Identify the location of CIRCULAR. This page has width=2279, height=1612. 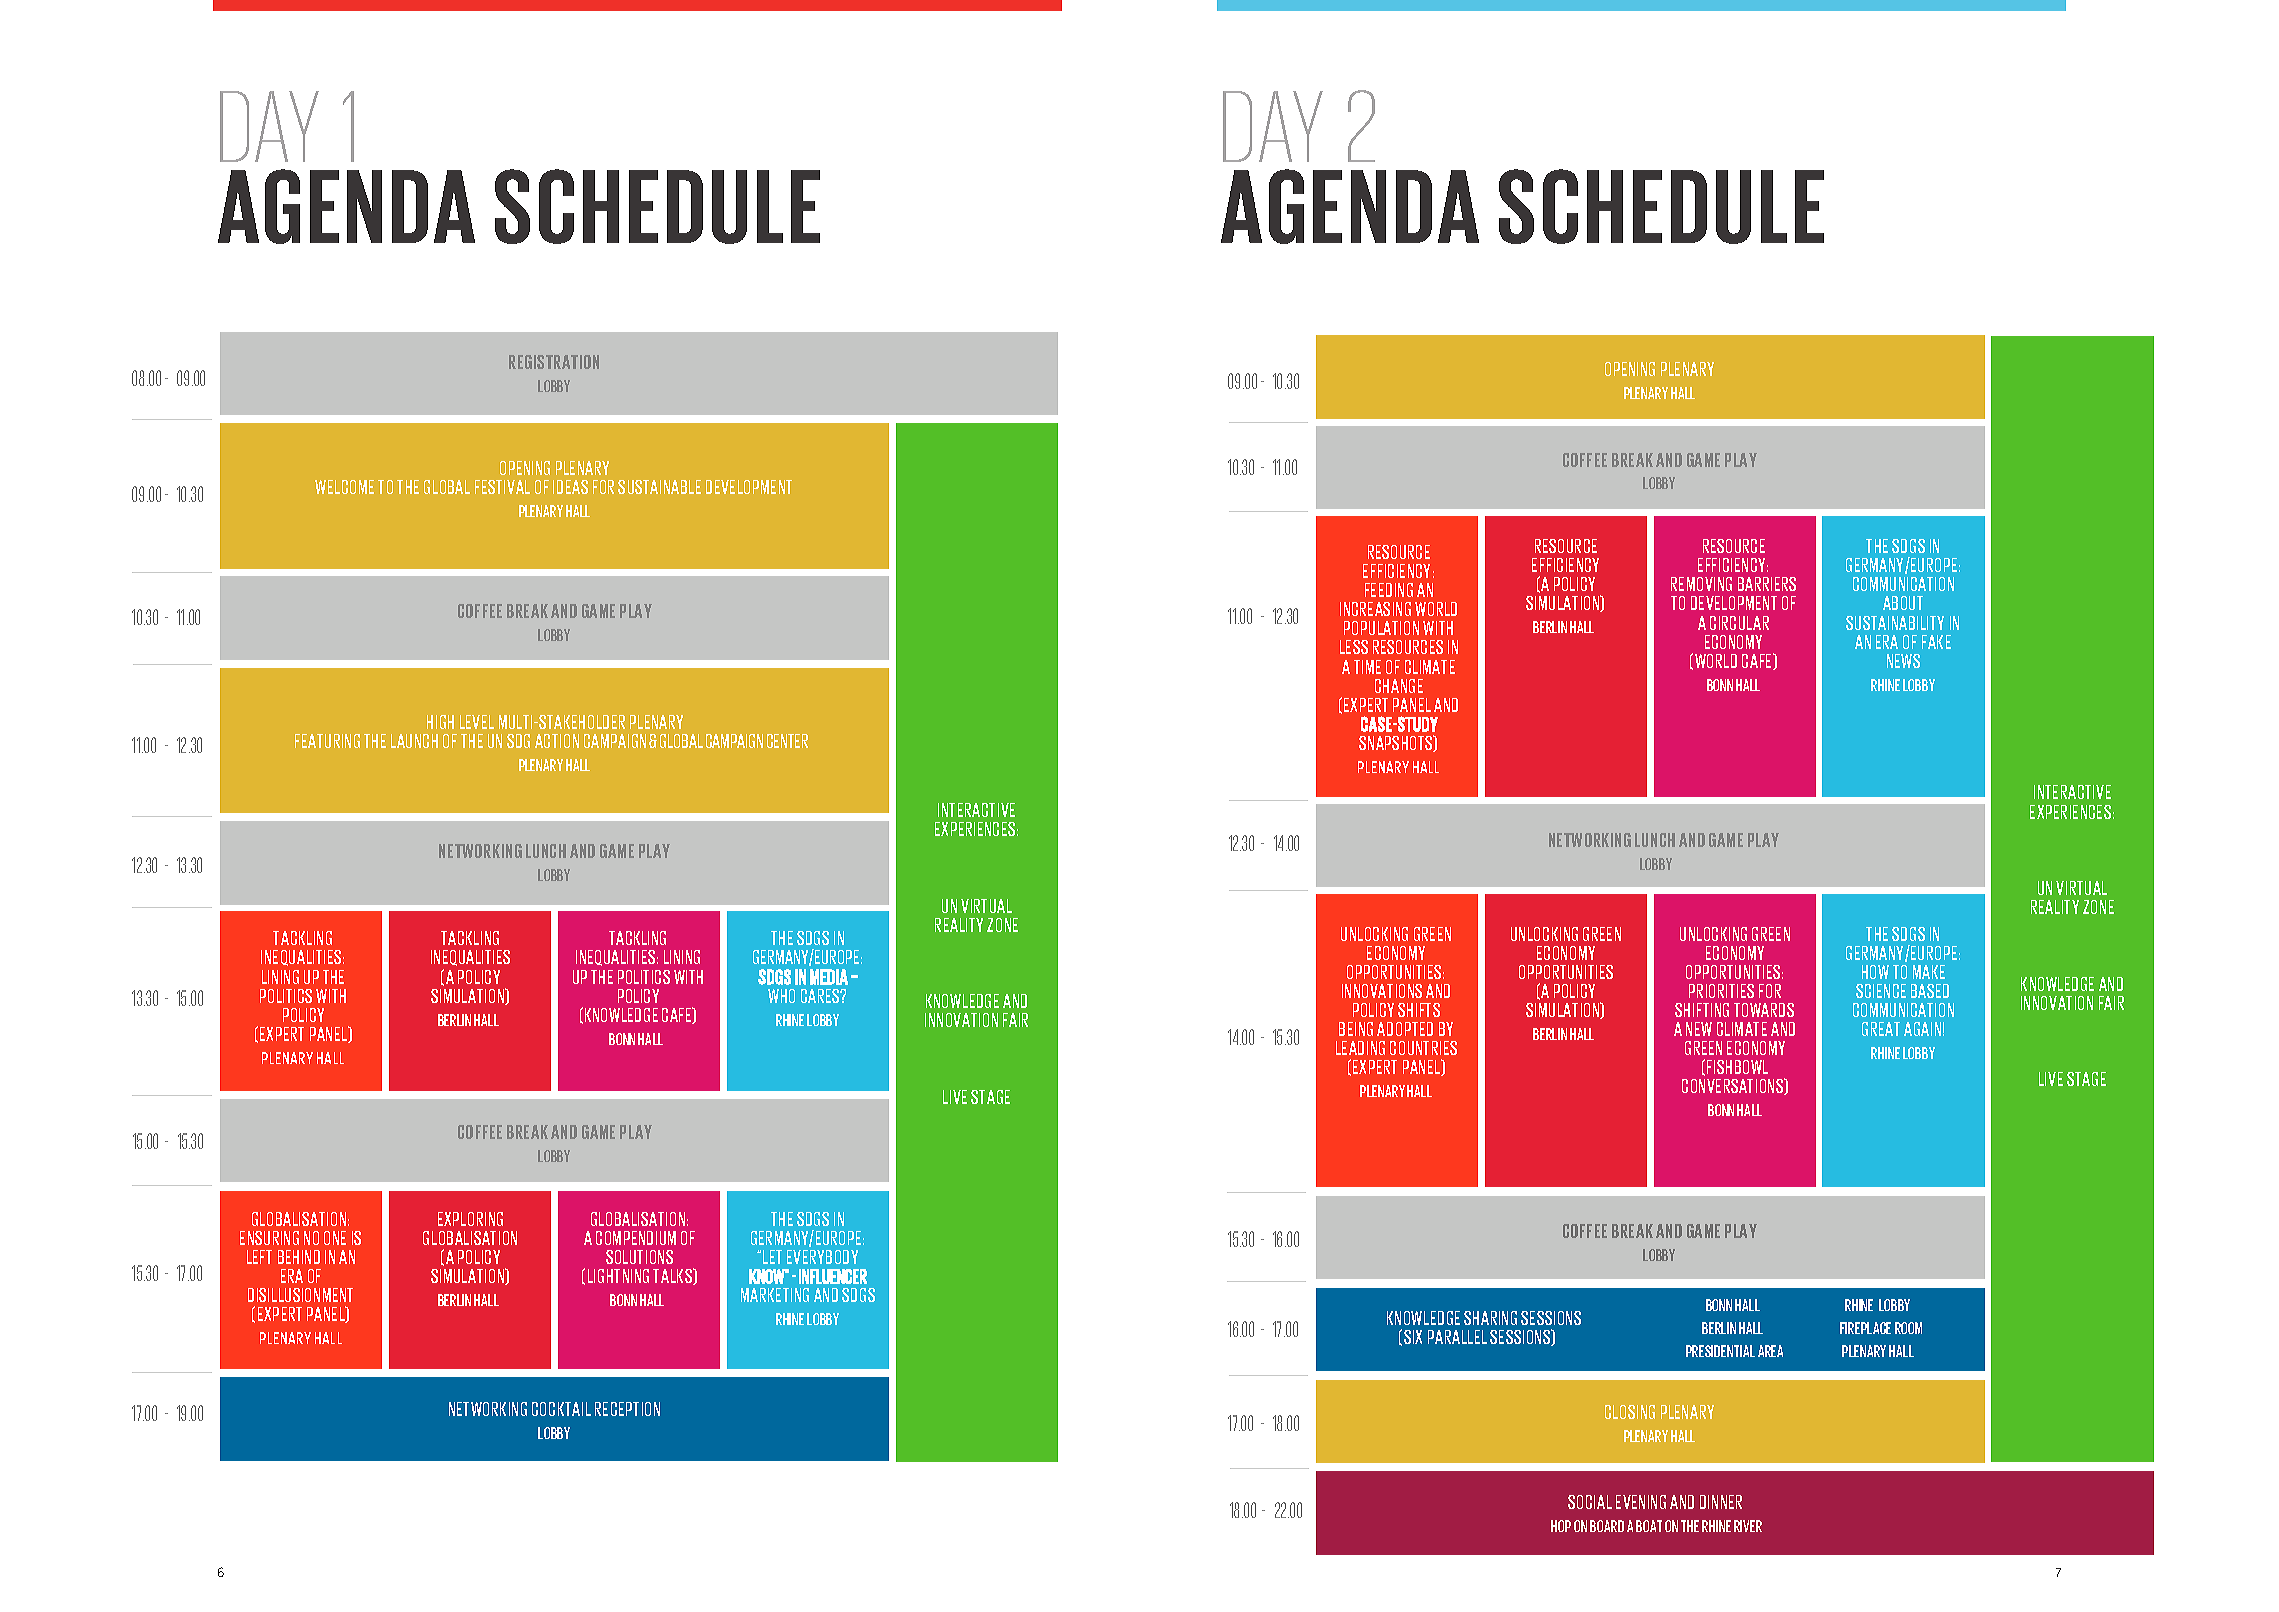
(1739, 623).
